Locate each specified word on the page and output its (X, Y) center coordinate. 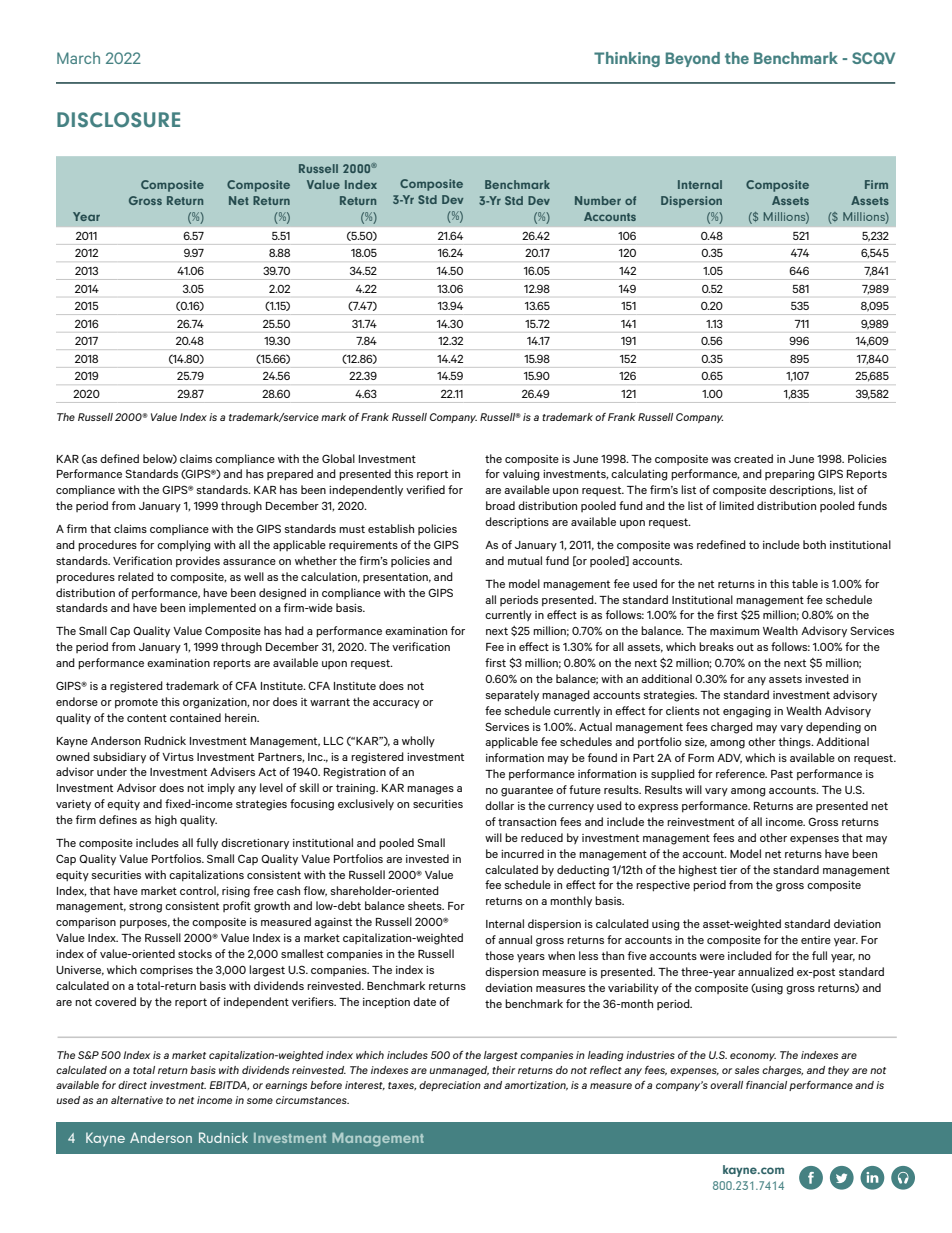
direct (132, 1085)
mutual (525, 560)
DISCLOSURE (118, 120)
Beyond (693, 59)
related (136, 576)
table (805, 583)
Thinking (627, 59)
